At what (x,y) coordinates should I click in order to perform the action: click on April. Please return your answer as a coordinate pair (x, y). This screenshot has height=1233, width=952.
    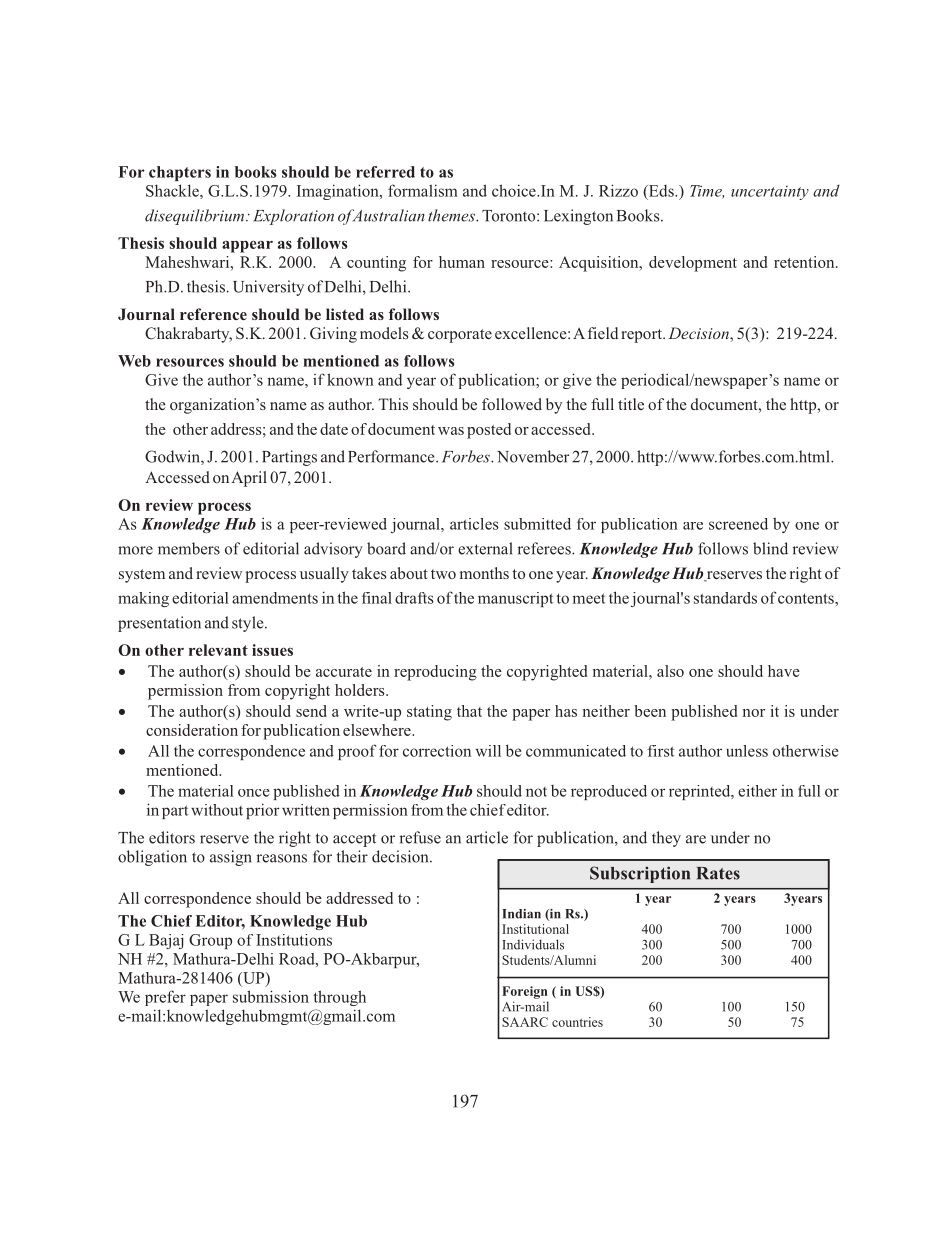
    Looking at the image, I should click on (249, 479).
